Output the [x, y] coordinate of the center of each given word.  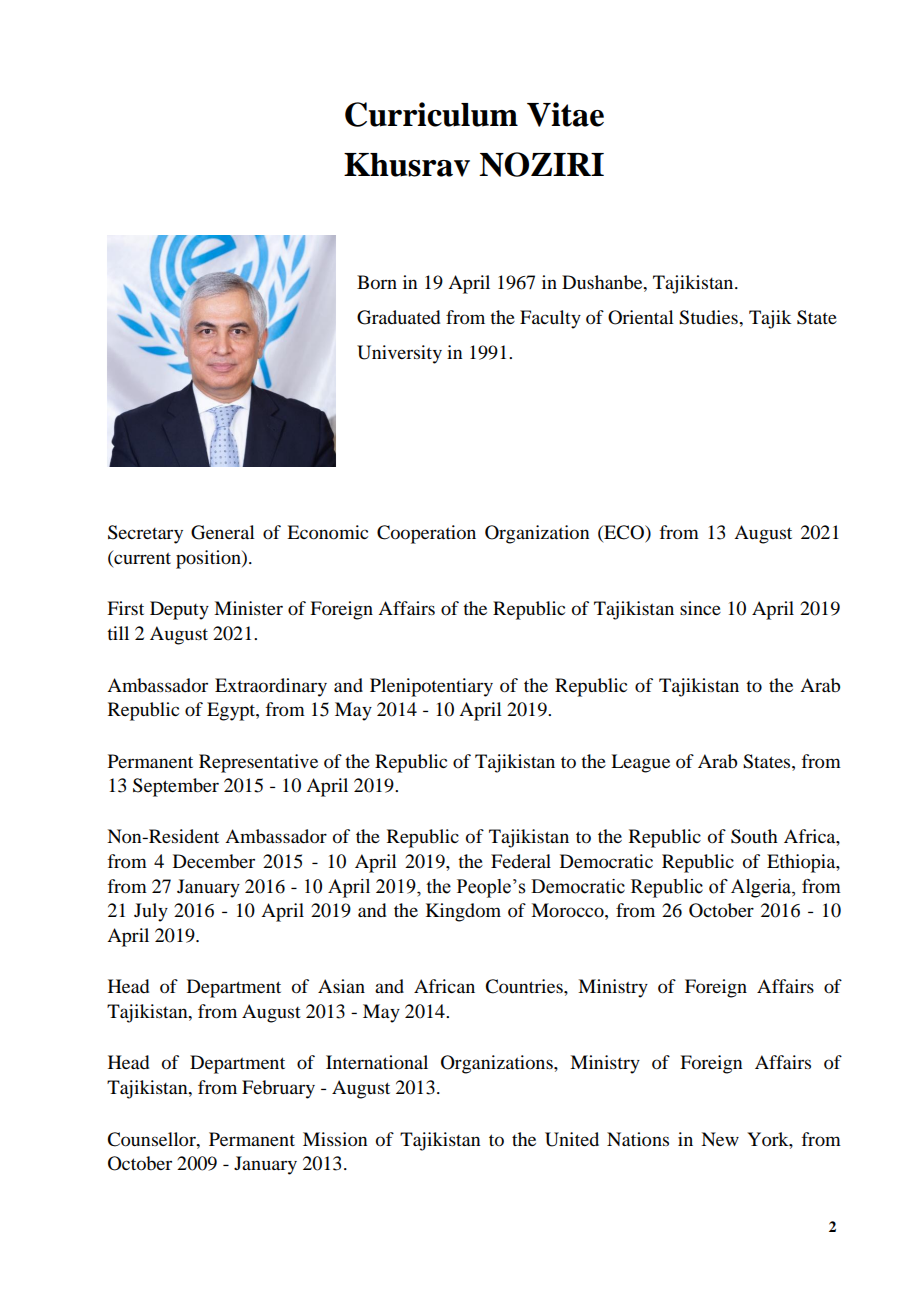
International [377, 1062]
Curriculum [431, 114]
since [700, 608]
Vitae [565, 114]
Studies [709, 317]
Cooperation [426, 534]
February [278, 1089]
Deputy [179, 610]
